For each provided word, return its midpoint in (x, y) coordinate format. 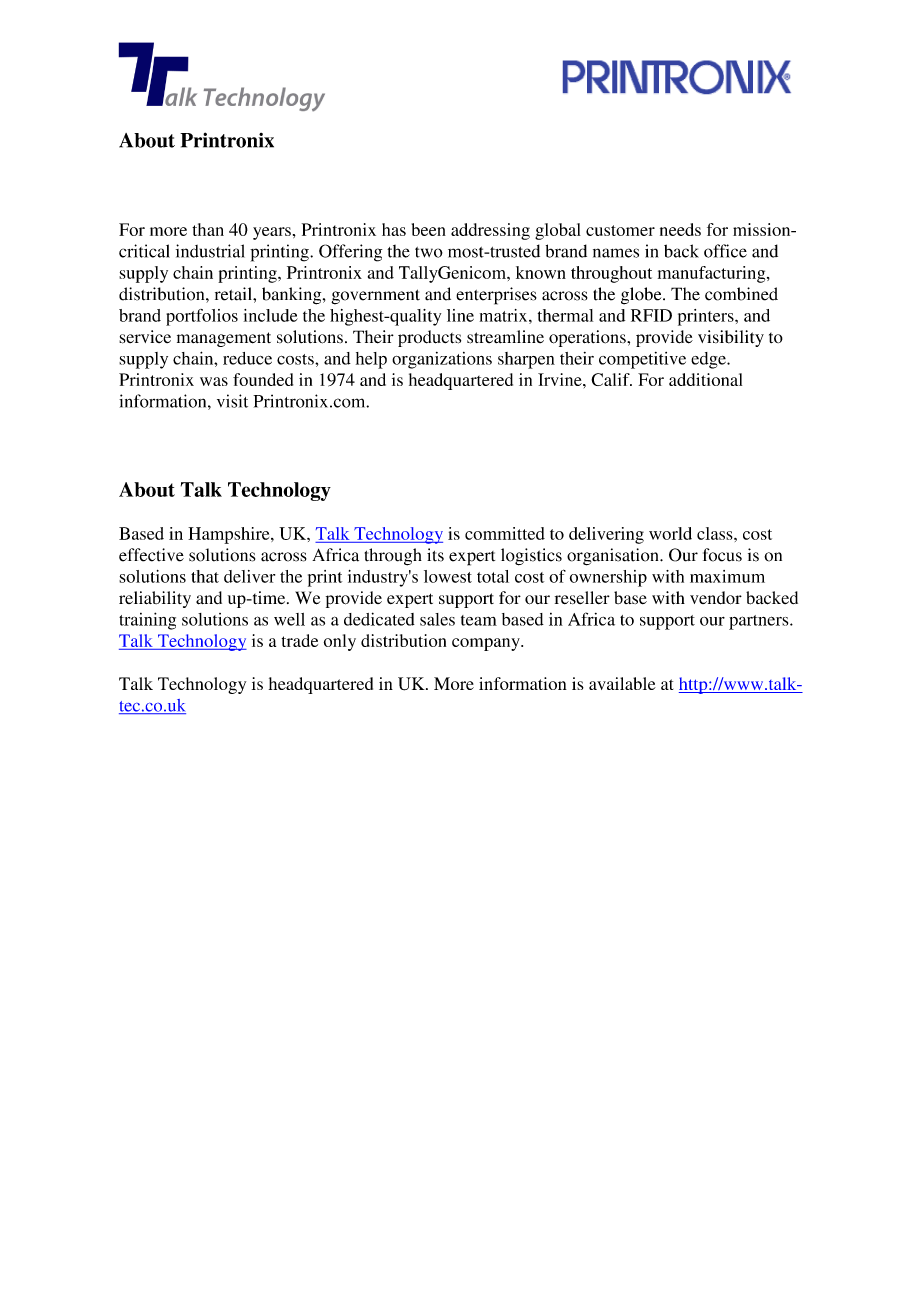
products (429, 338)
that (205, 576)
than (208, 229)
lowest (448, 576)
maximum (727, 576)
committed (505, 533)
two (429, 252)
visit (232, 401)
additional (705, 379)
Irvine (561, 379)
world (670, 533)
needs (680, 229)
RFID (651, 315)
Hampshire (230, 535)
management (224, 339)
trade (300, 640)
